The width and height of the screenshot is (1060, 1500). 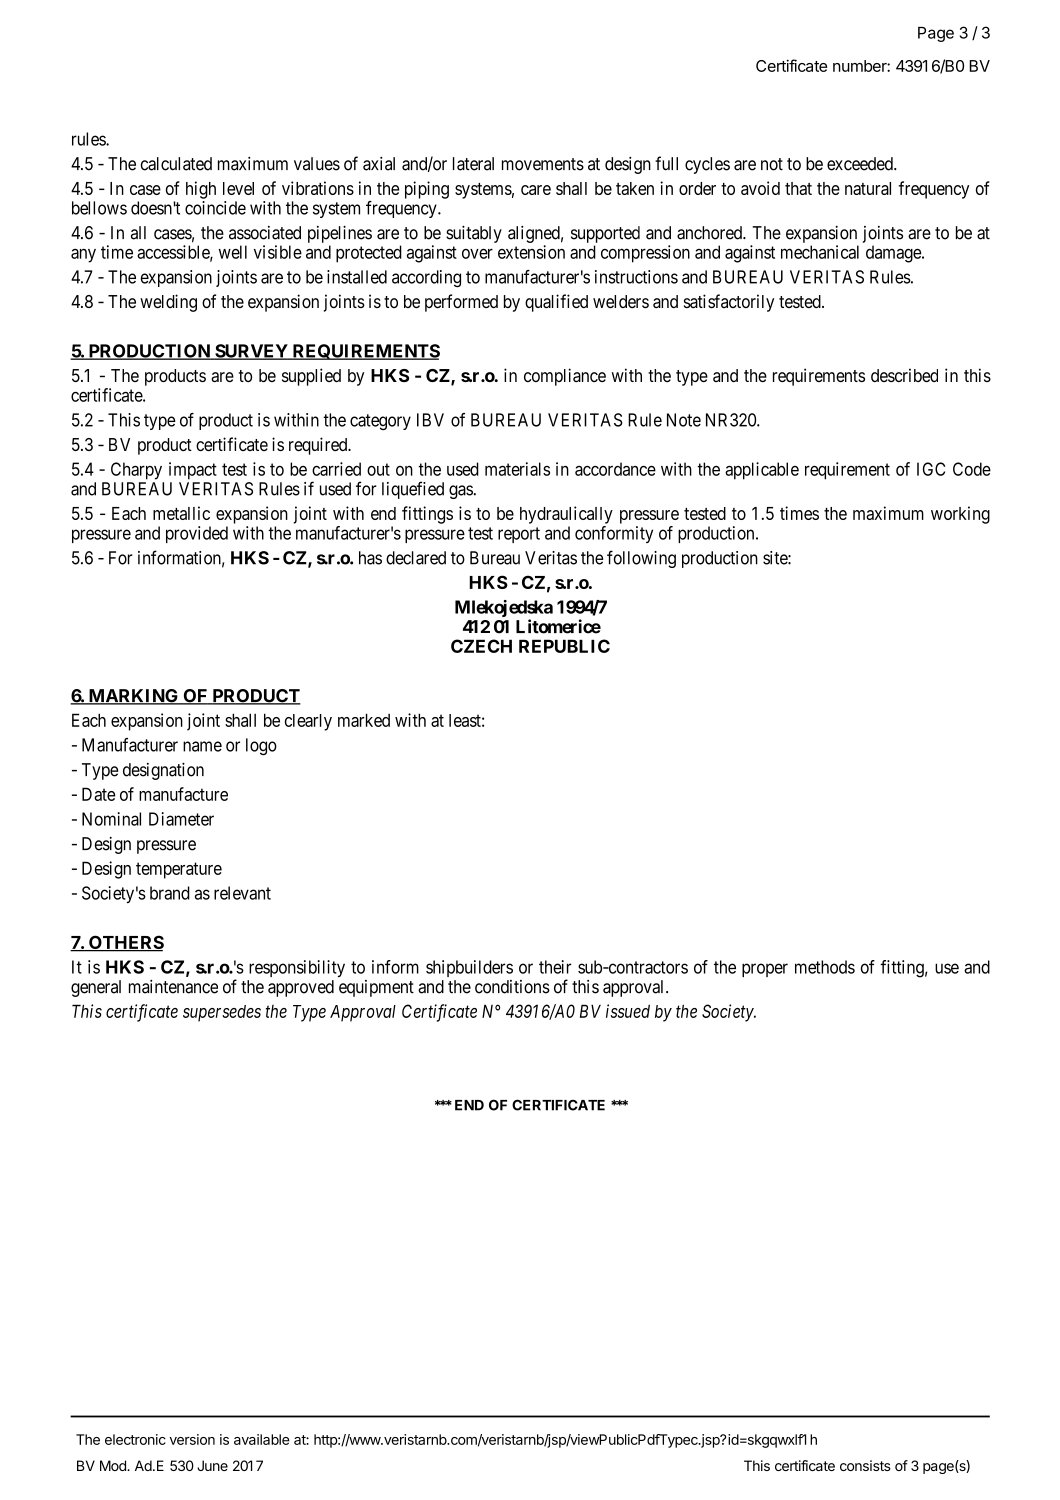 I want to click on high, so click(x=201, y=190).
